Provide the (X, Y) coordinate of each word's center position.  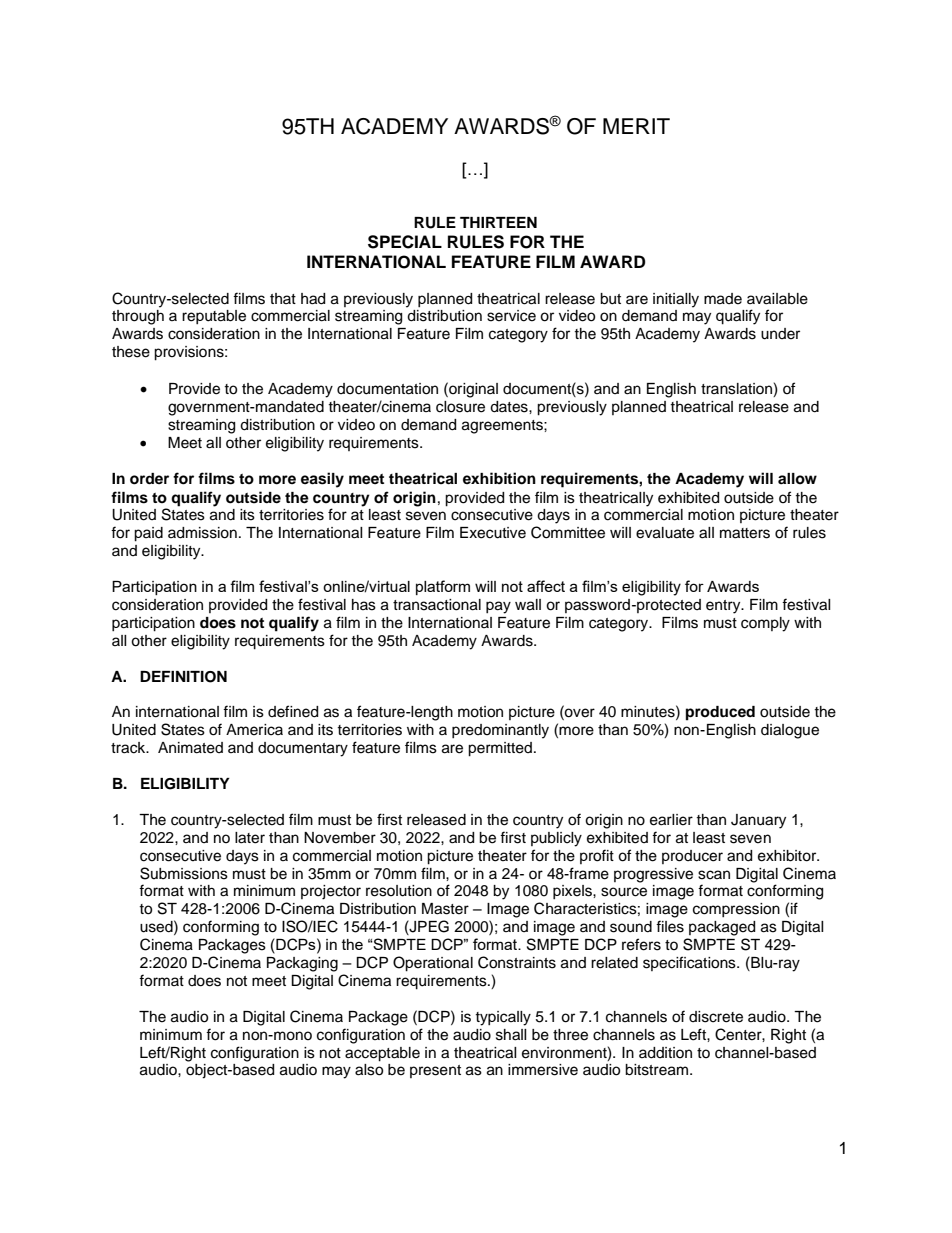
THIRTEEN (498, 222)
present (435, 1071)
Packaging (302, 964)
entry (724, 607)
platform (443, 587)
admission (202, 533)
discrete (716, 1017)
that (283, 298)
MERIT (636, 126)
